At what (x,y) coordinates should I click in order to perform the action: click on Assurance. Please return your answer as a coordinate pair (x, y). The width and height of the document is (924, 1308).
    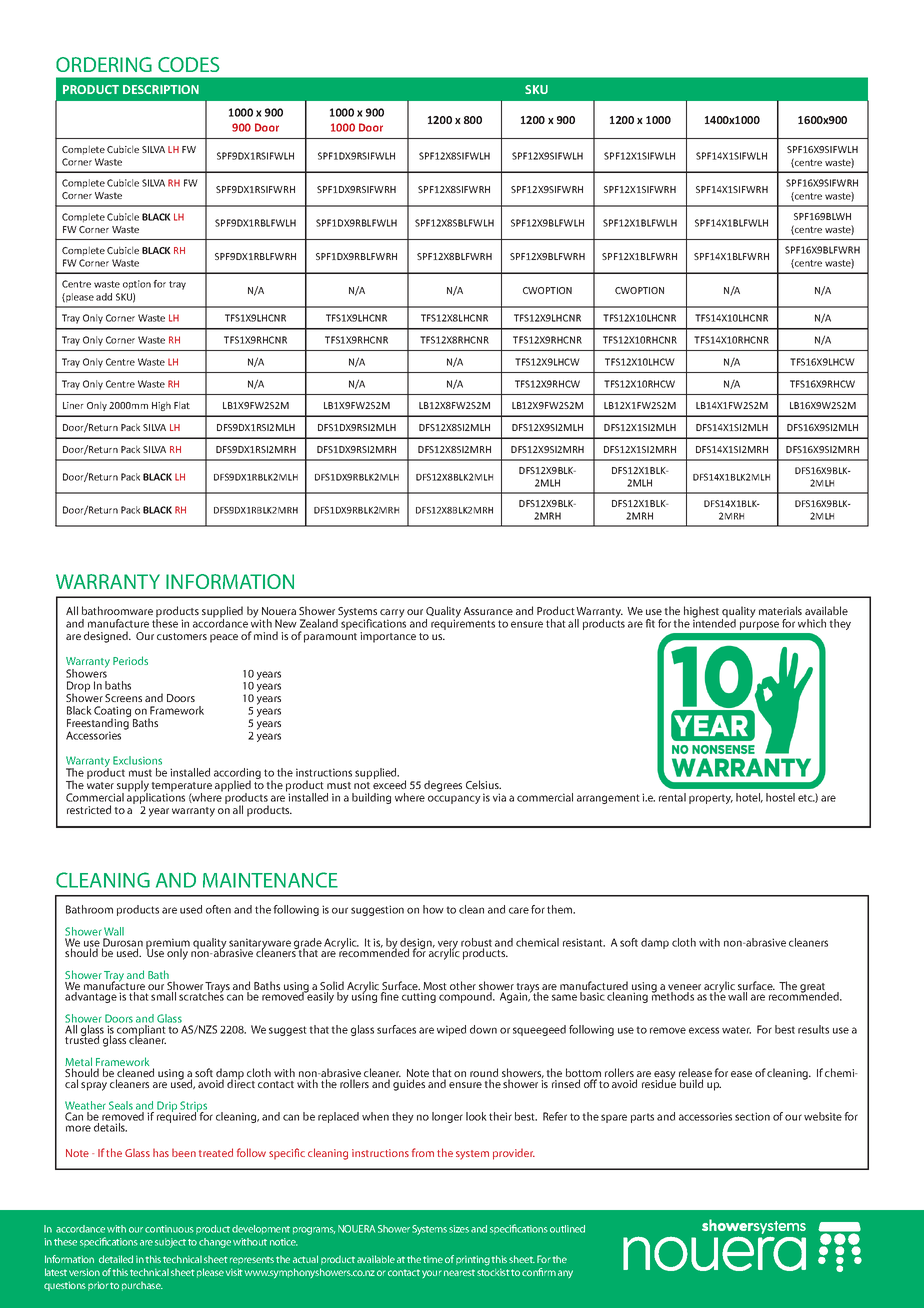
    Looking at the image, I should click on (488, 611).
